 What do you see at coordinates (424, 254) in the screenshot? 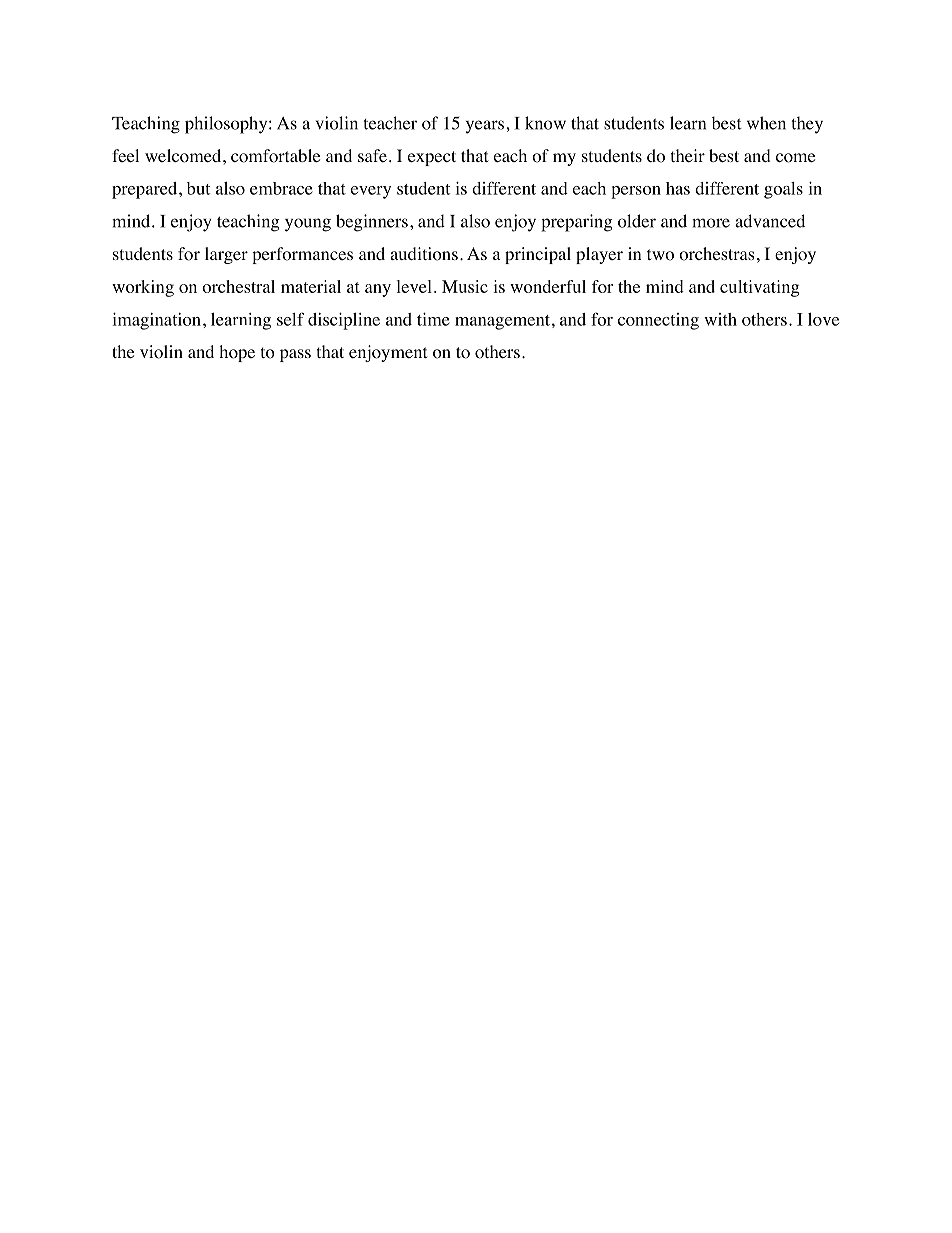
I see `auditions` at bounding box center [424, 254].
